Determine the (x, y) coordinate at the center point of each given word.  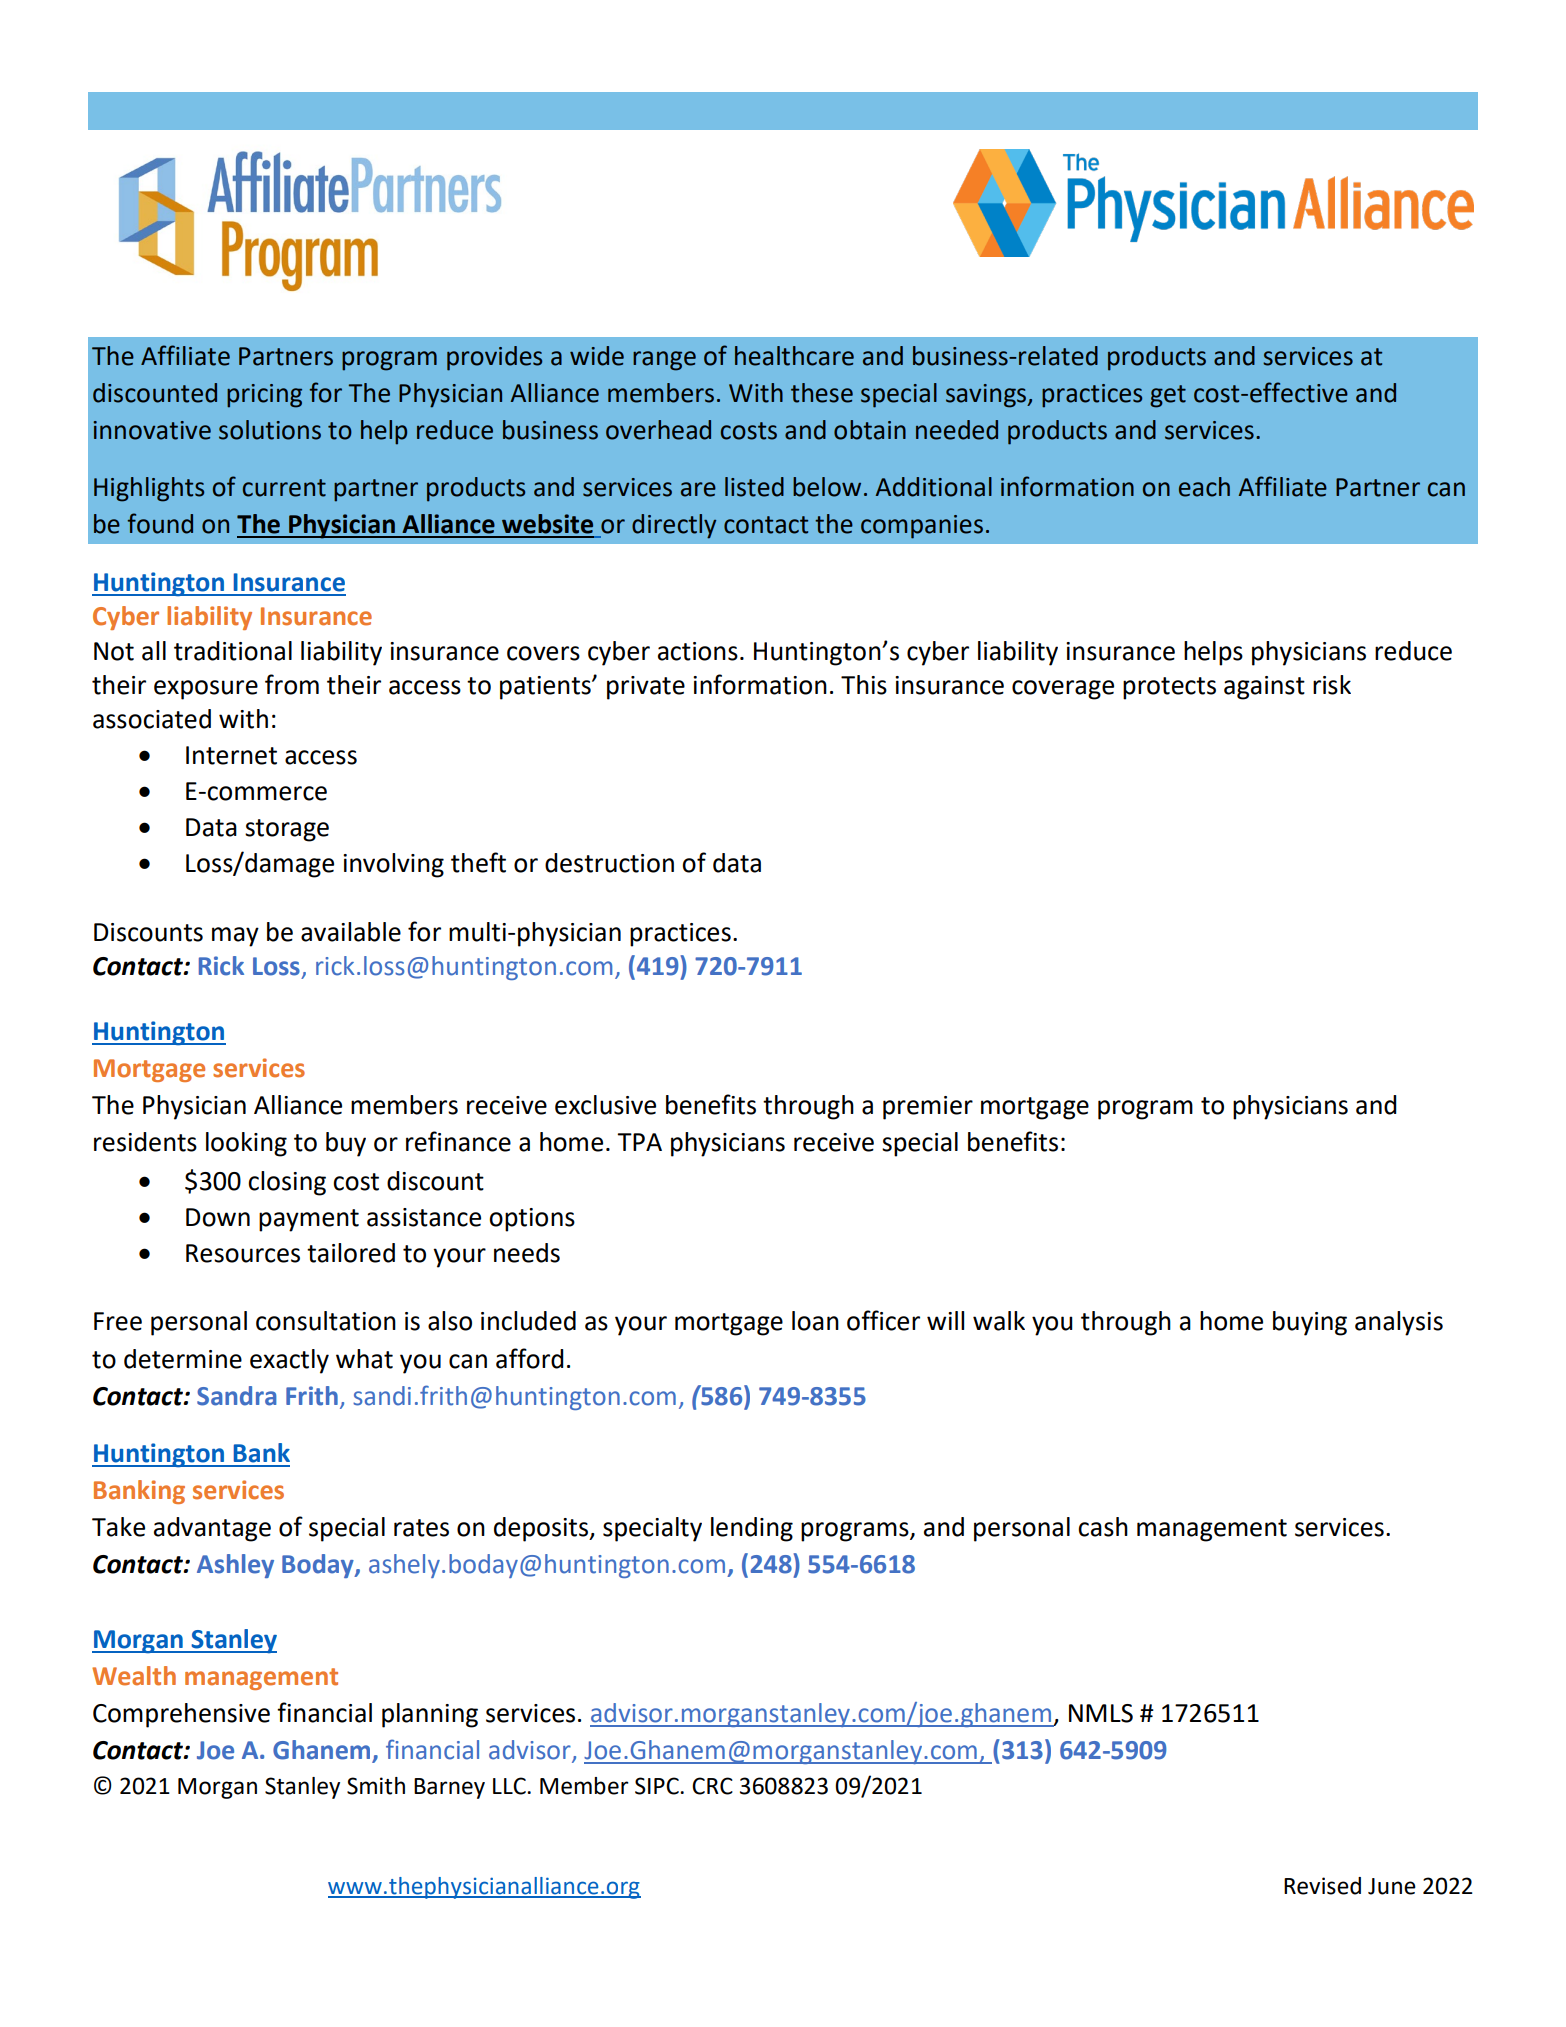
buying (1310, 1323)
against (1264, 688)
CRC (712, 1786)
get (1168, 396)
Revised (1322, 1886)
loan (815, 1321)
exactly (289, 1361)
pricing (264, 396)
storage (287, 830)
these (822, 393)
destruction (609, 863)
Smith (376, 1786)
